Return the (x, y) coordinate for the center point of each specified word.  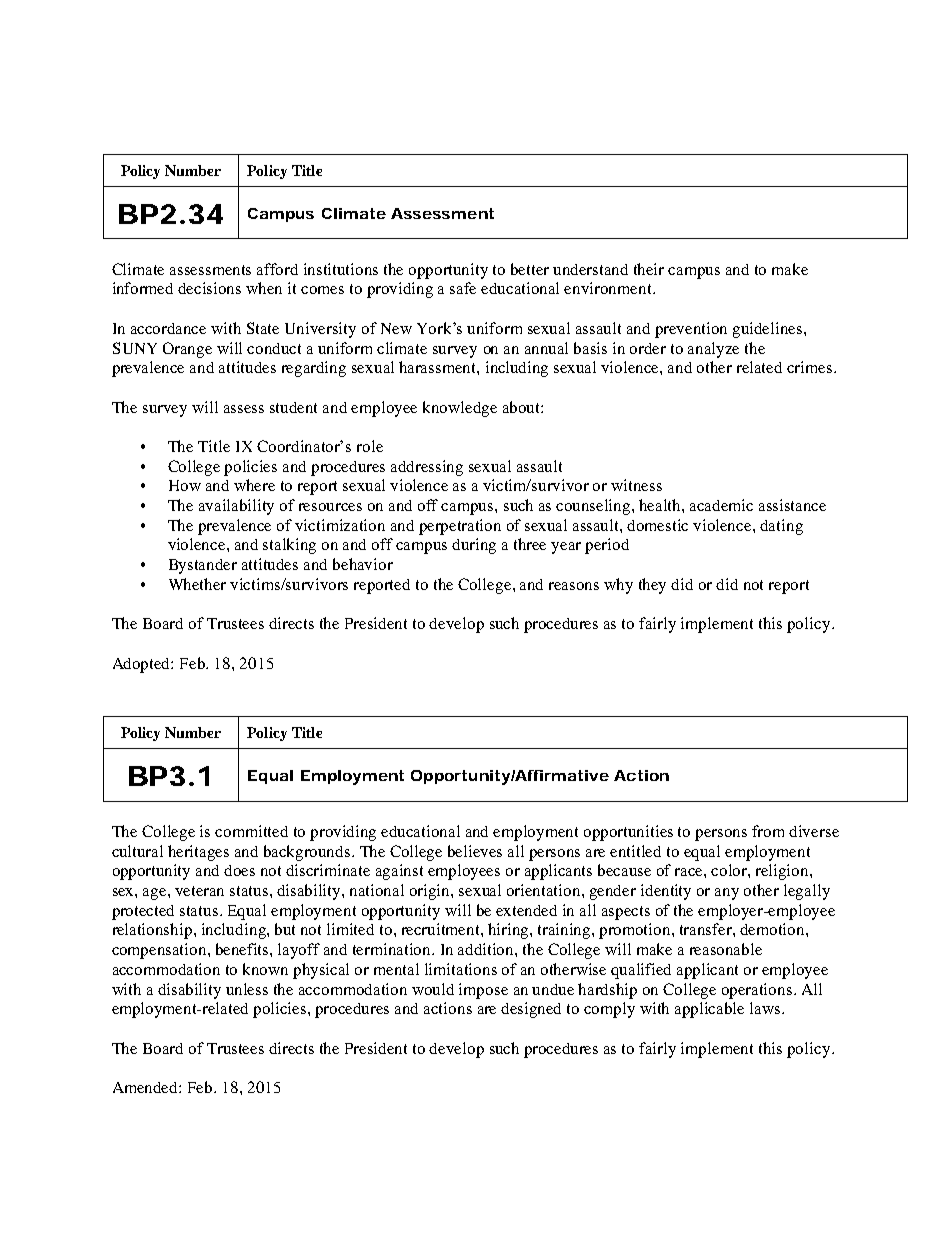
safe (463, 288)
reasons (574, 586)
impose (483, 991)
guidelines (769, 330)
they (652, 586)
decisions (209, 288)
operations (758, 991)
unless (247, 989)
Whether (197, 584)
